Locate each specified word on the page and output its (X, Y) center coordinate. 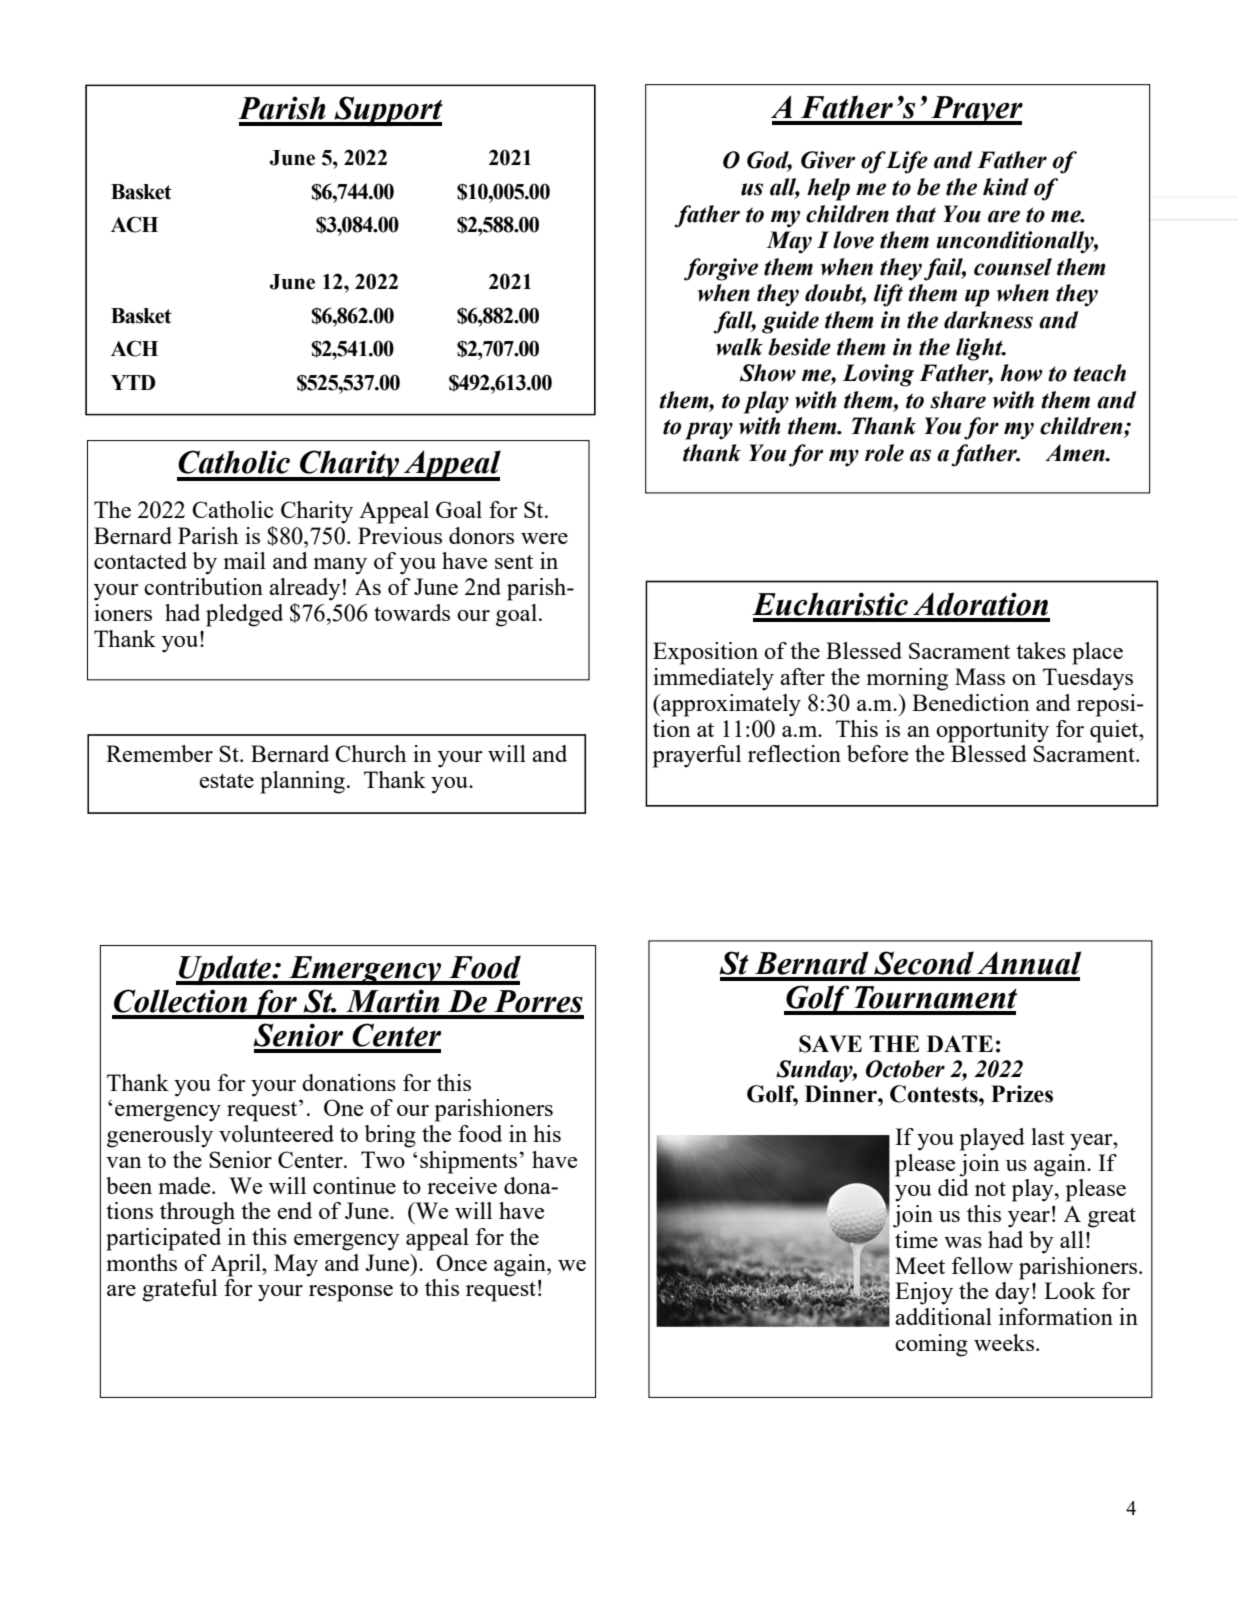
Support (387, 111)
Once (461, 1262)
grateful (179, 1290)
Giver (828, 160)
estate (226, 781)
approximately (730, 705)
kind (1006, 187)
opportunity (992, 731)
